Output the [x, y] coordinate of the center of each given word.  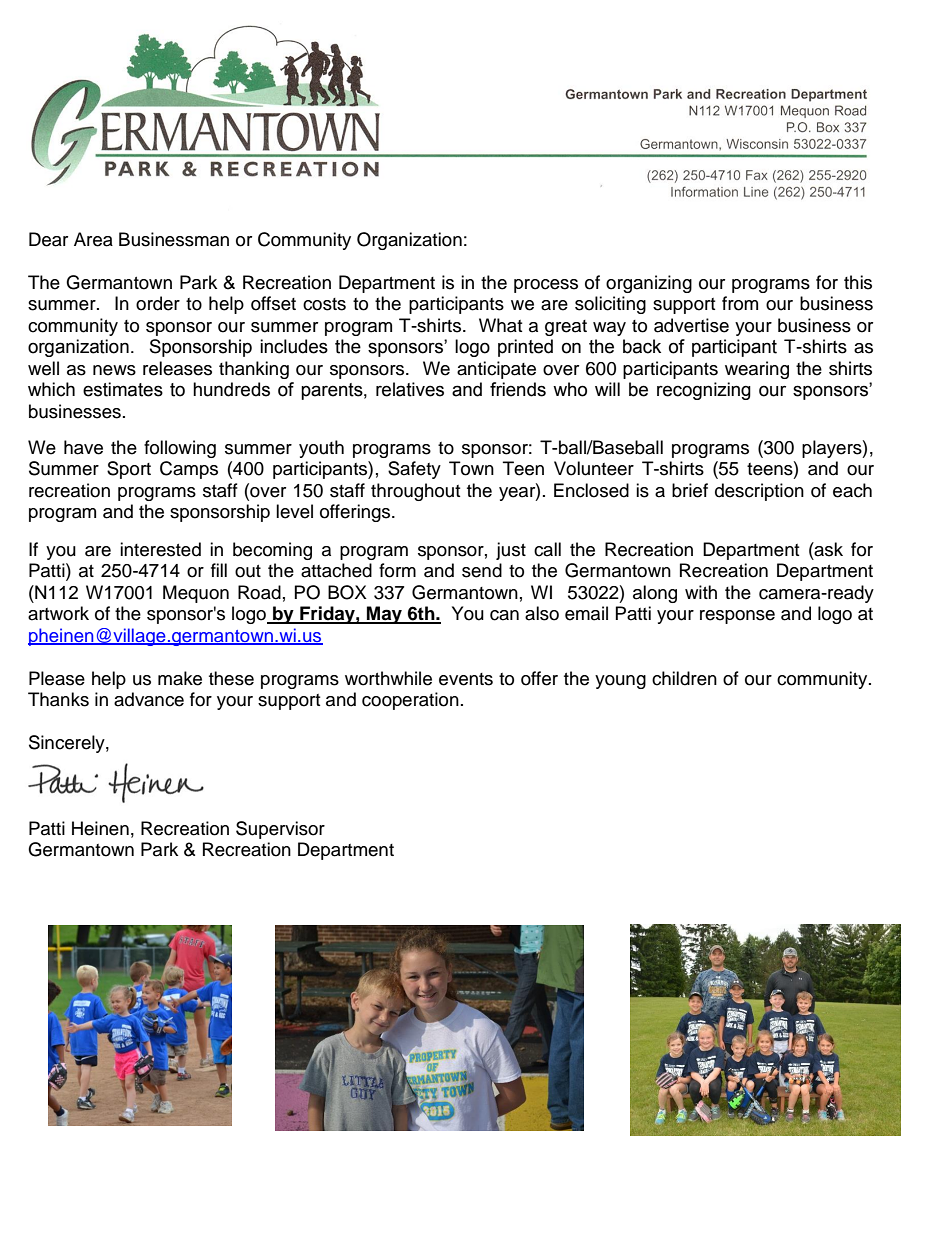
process [546, 286]
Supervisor [280, 830]
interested [160, 549]
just [511, 551]
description [759, 492]
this [858, 282]
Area [93, 239]
